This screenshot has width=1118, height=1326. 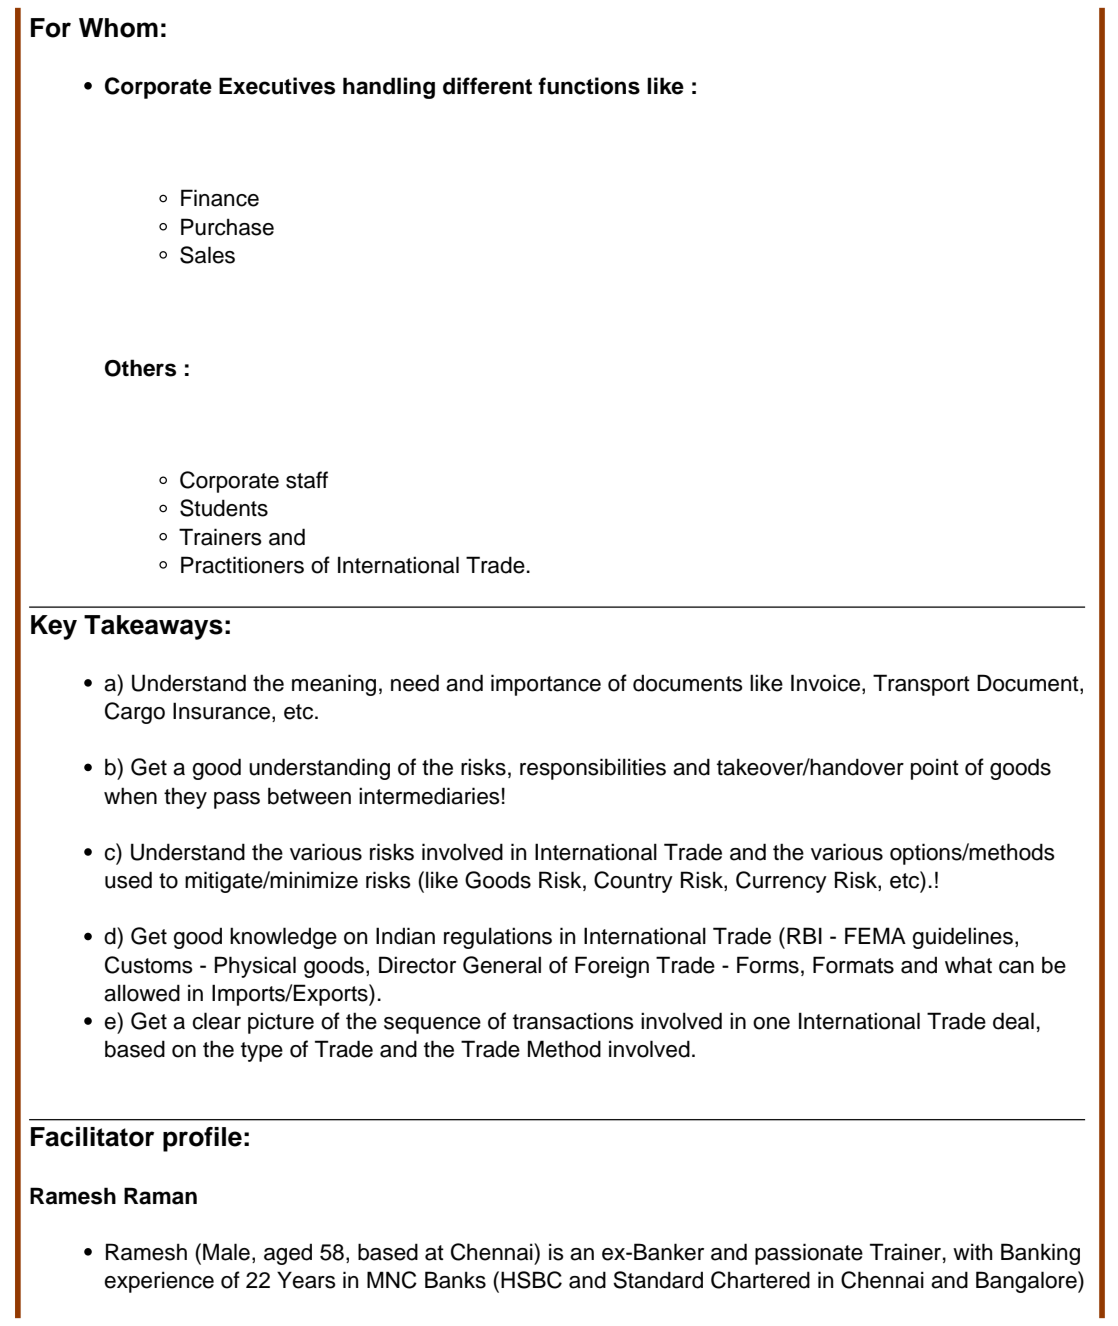 What do you see at coordinates (226, 1252) in the screenshot?
I see `Male` at bounding box center [226, 1252].
